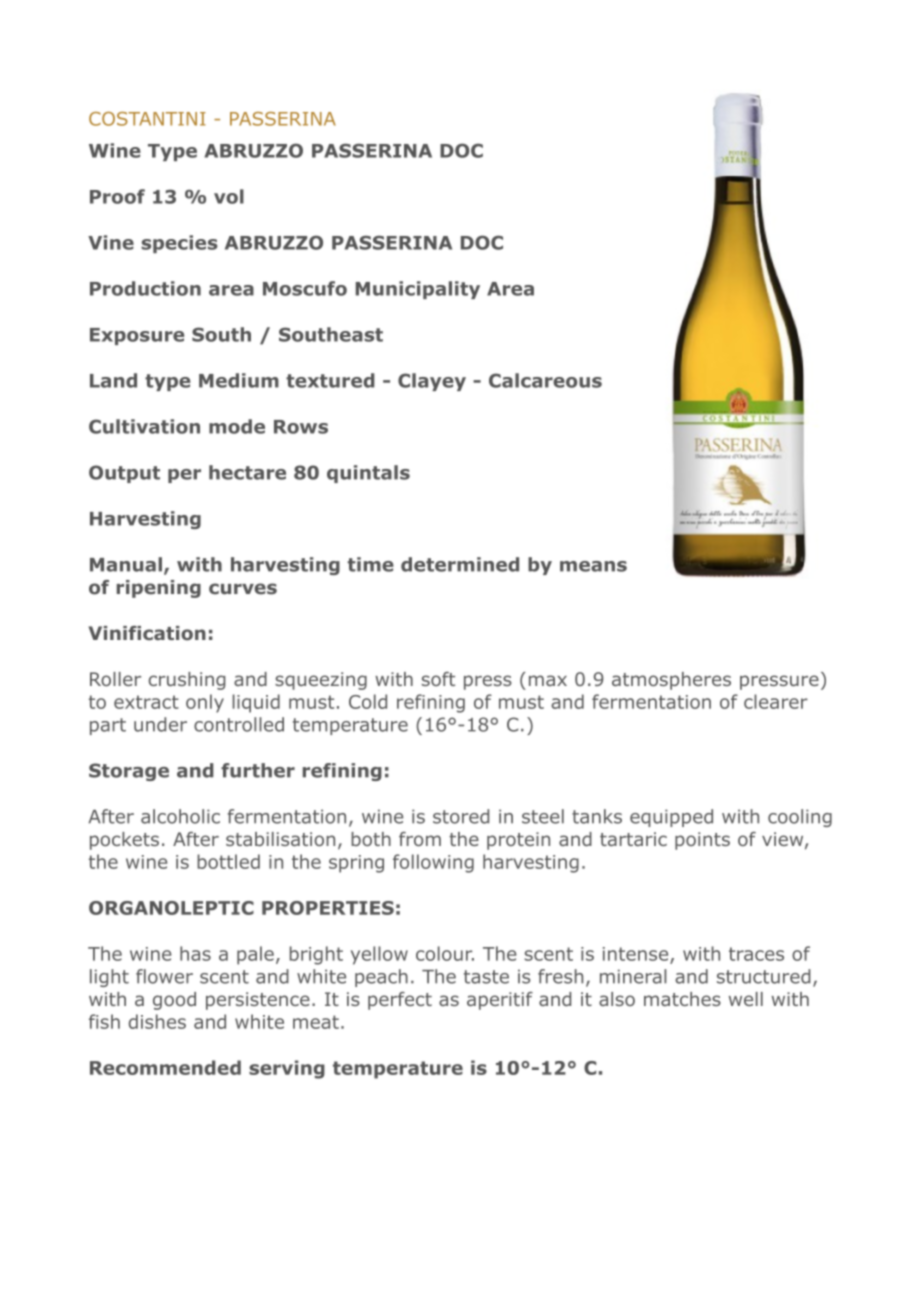 This page has height=1308, width=924. Describe the element at coordinates (460, 564) in the page. I see `determined` at that location.
